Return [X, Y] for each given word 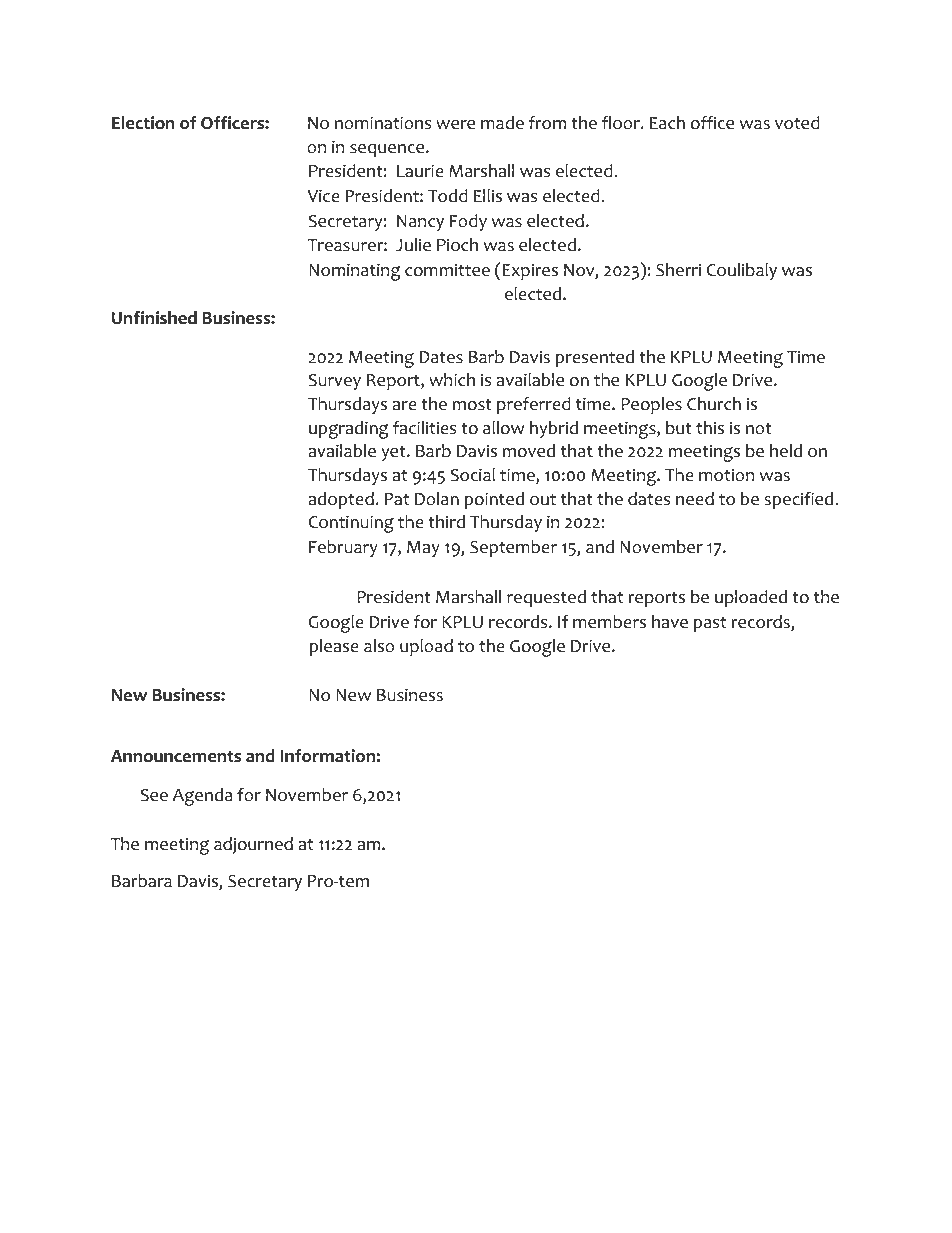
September [513, 548]
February [343, 548]
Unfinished [154, 318]
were [455, 125]
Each [667, 123]
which [452, 380]
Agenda [202, 797]
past [710, 624]
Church [714, 404]
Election [143, 123]
